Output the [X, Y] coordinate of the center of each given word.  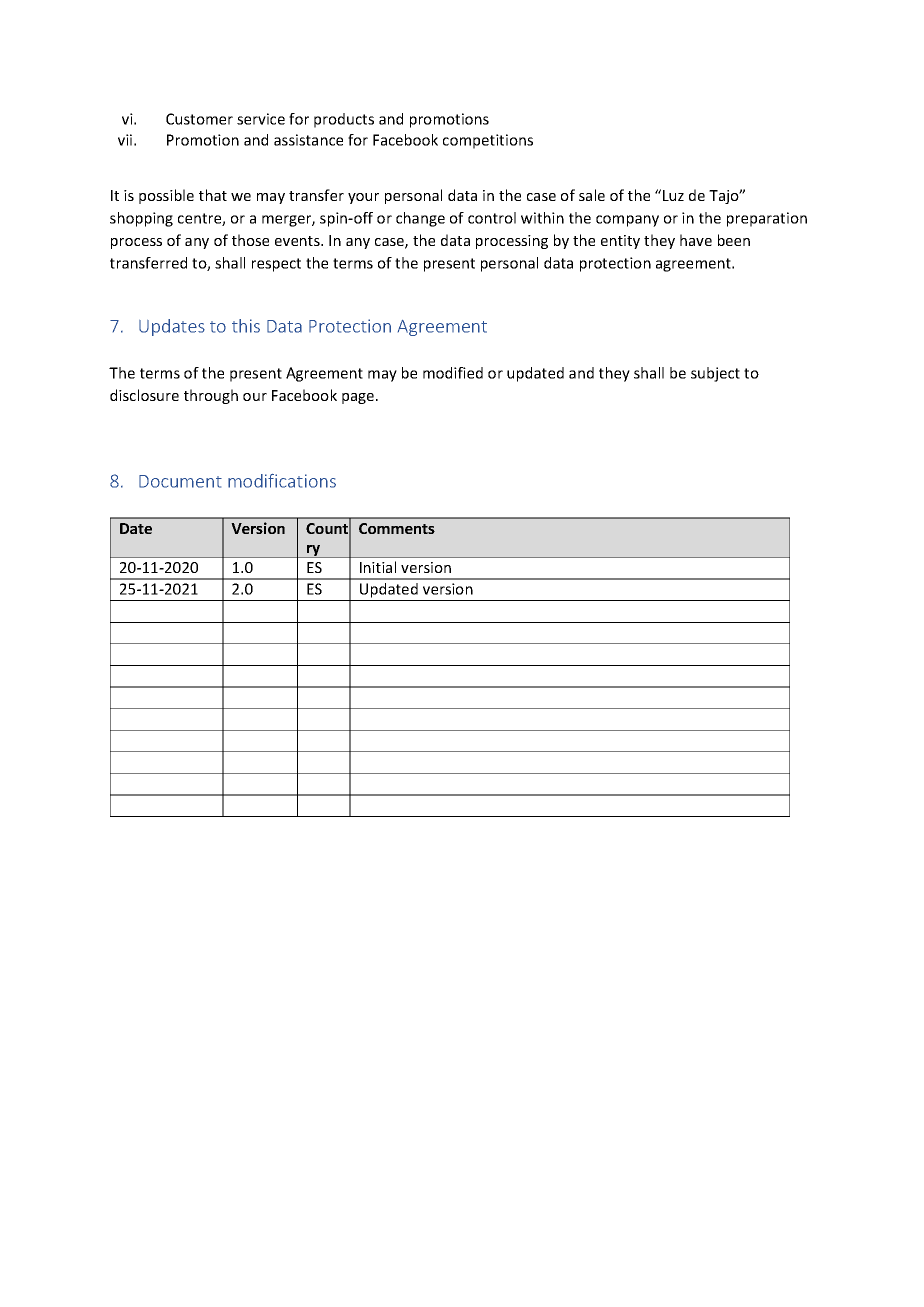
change [420, 219]
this [246, 326]
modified [453, 373]
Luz [673, 195]
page [359, 398]
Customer [199, 119]
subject [715, 374]
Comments [397, 528]
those [250, 240]
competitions [488, 141]
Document [180, 481]
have [696, 240]
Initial [378, 567]
